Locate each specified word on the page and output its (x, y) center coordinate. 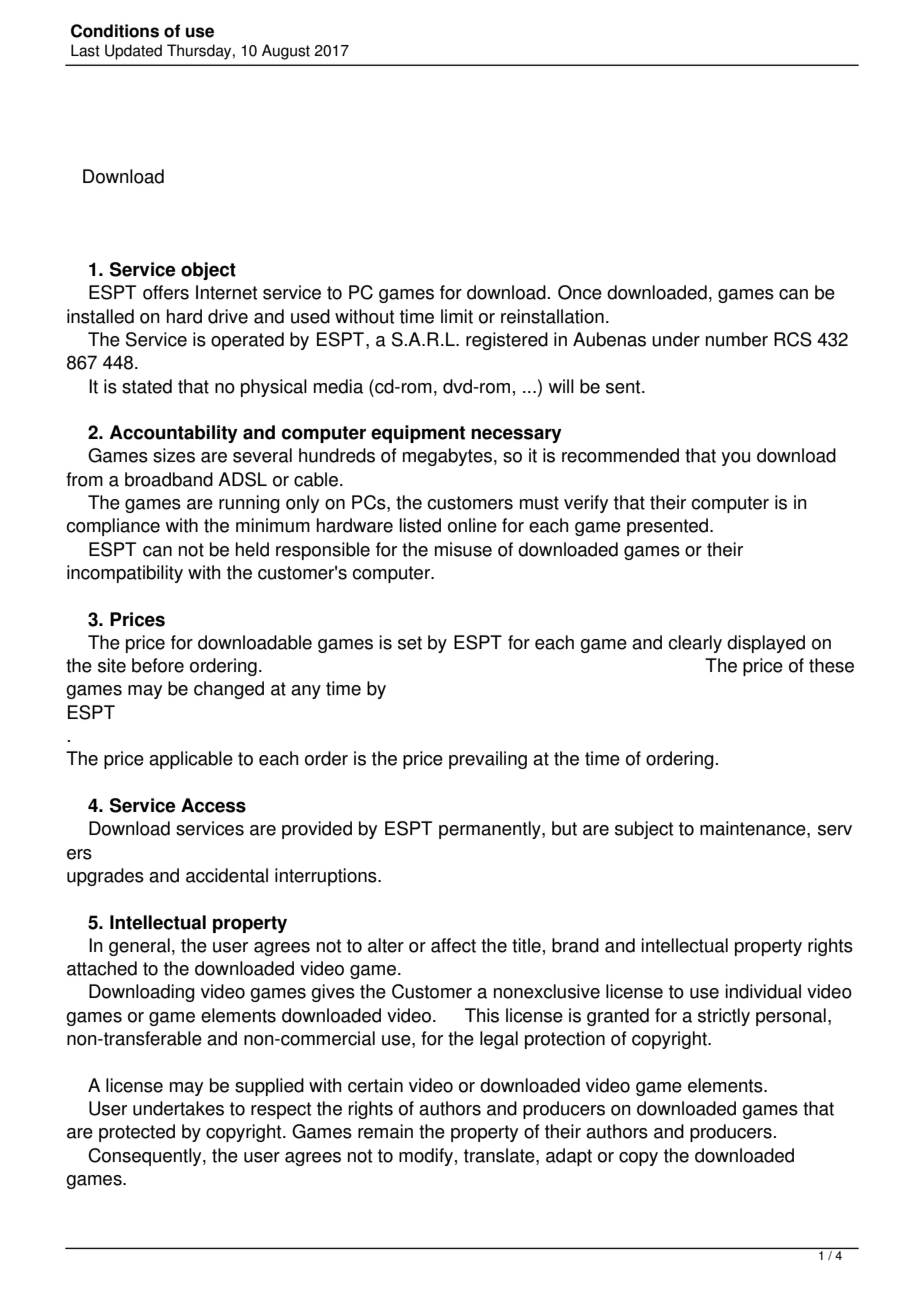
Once (580, 292)
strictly (724, 1017)
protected (137, 1133)
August (286, 52)
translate (500, 1155)
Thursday (200, 52)
